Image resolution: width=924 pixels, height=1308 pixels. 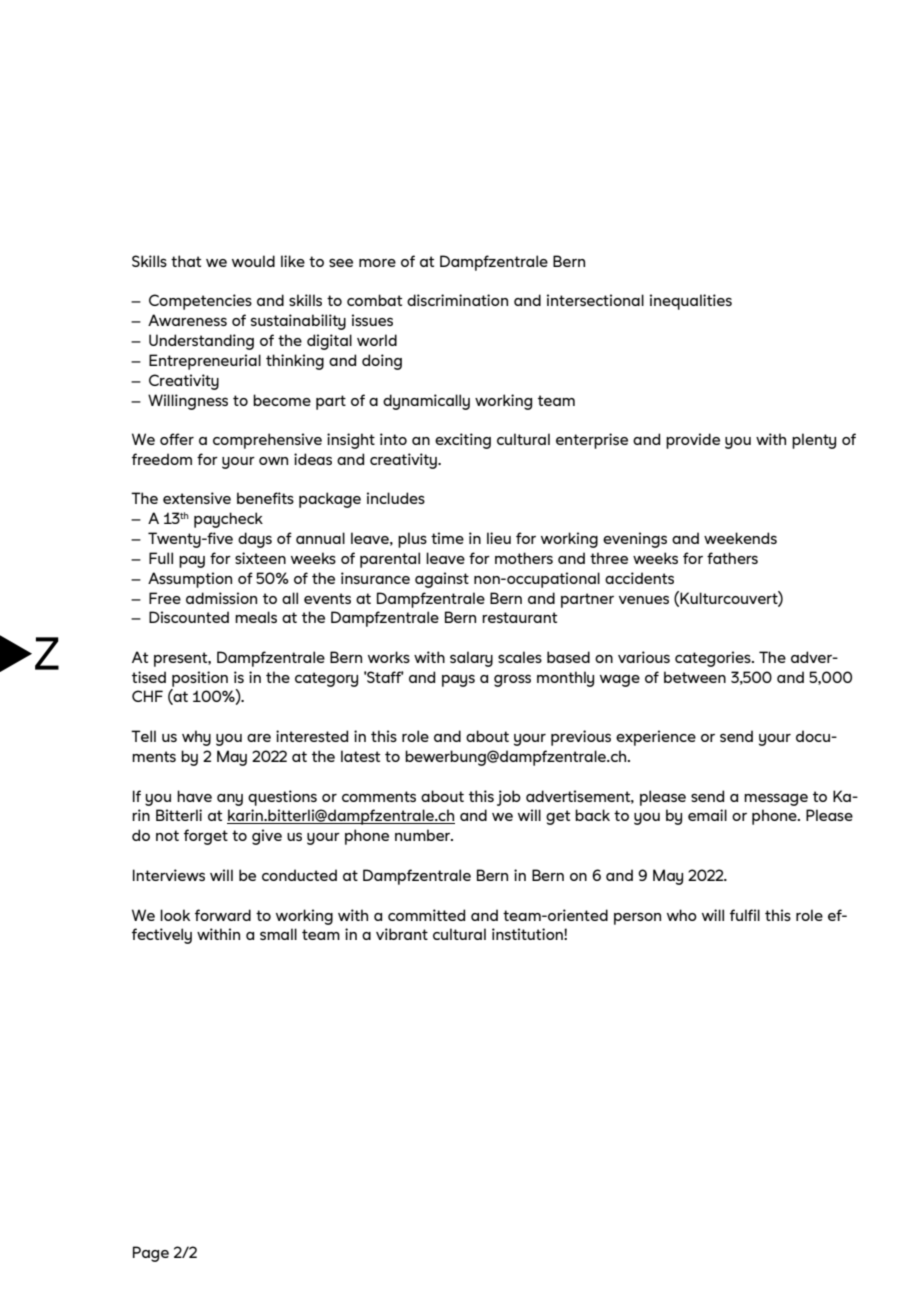 I want to click on vibrant, so click(x=402, y=934).
